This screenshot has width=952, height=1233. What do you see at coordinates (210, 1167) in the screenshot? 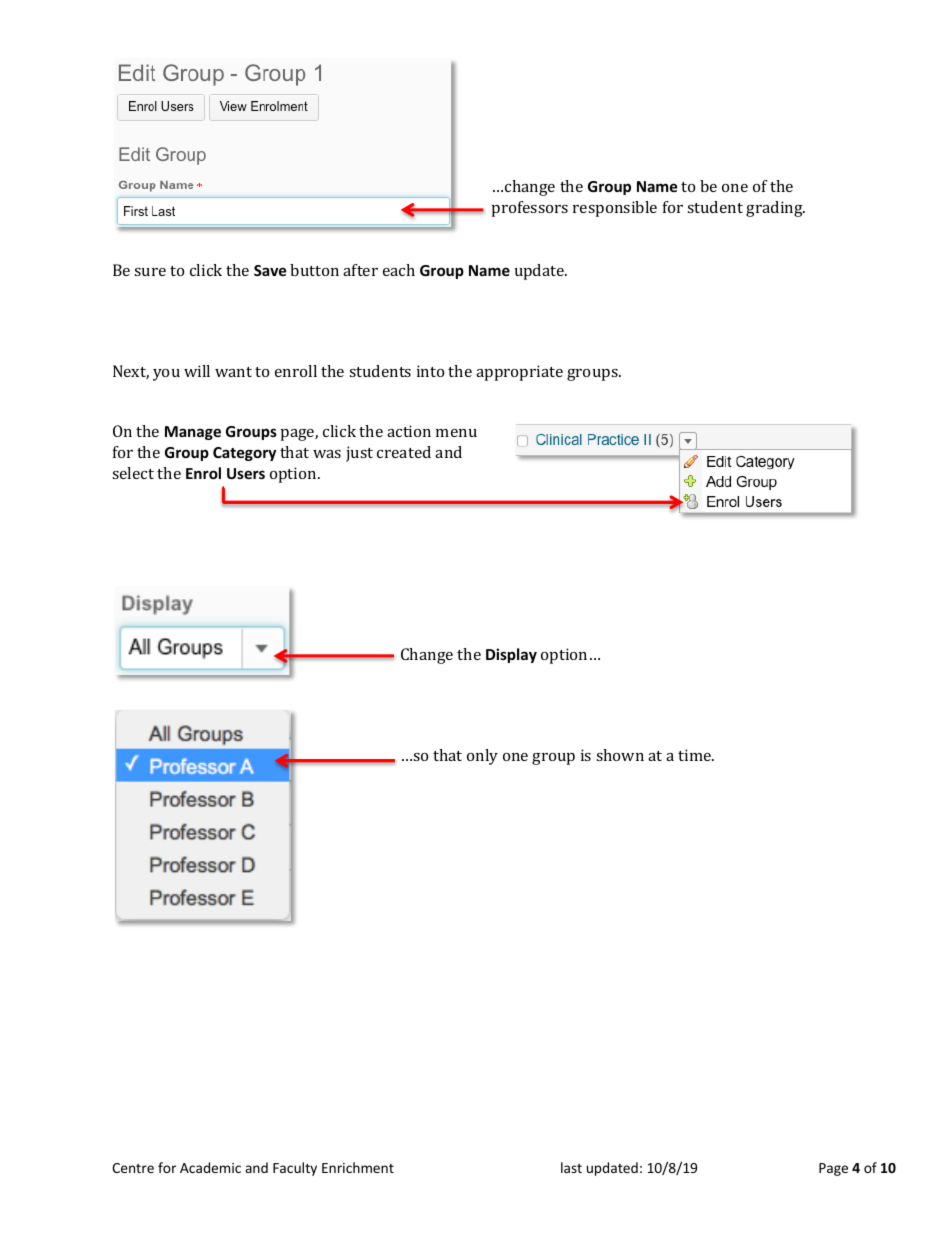
I see `Academic` at bounding box center [210, 1167].
